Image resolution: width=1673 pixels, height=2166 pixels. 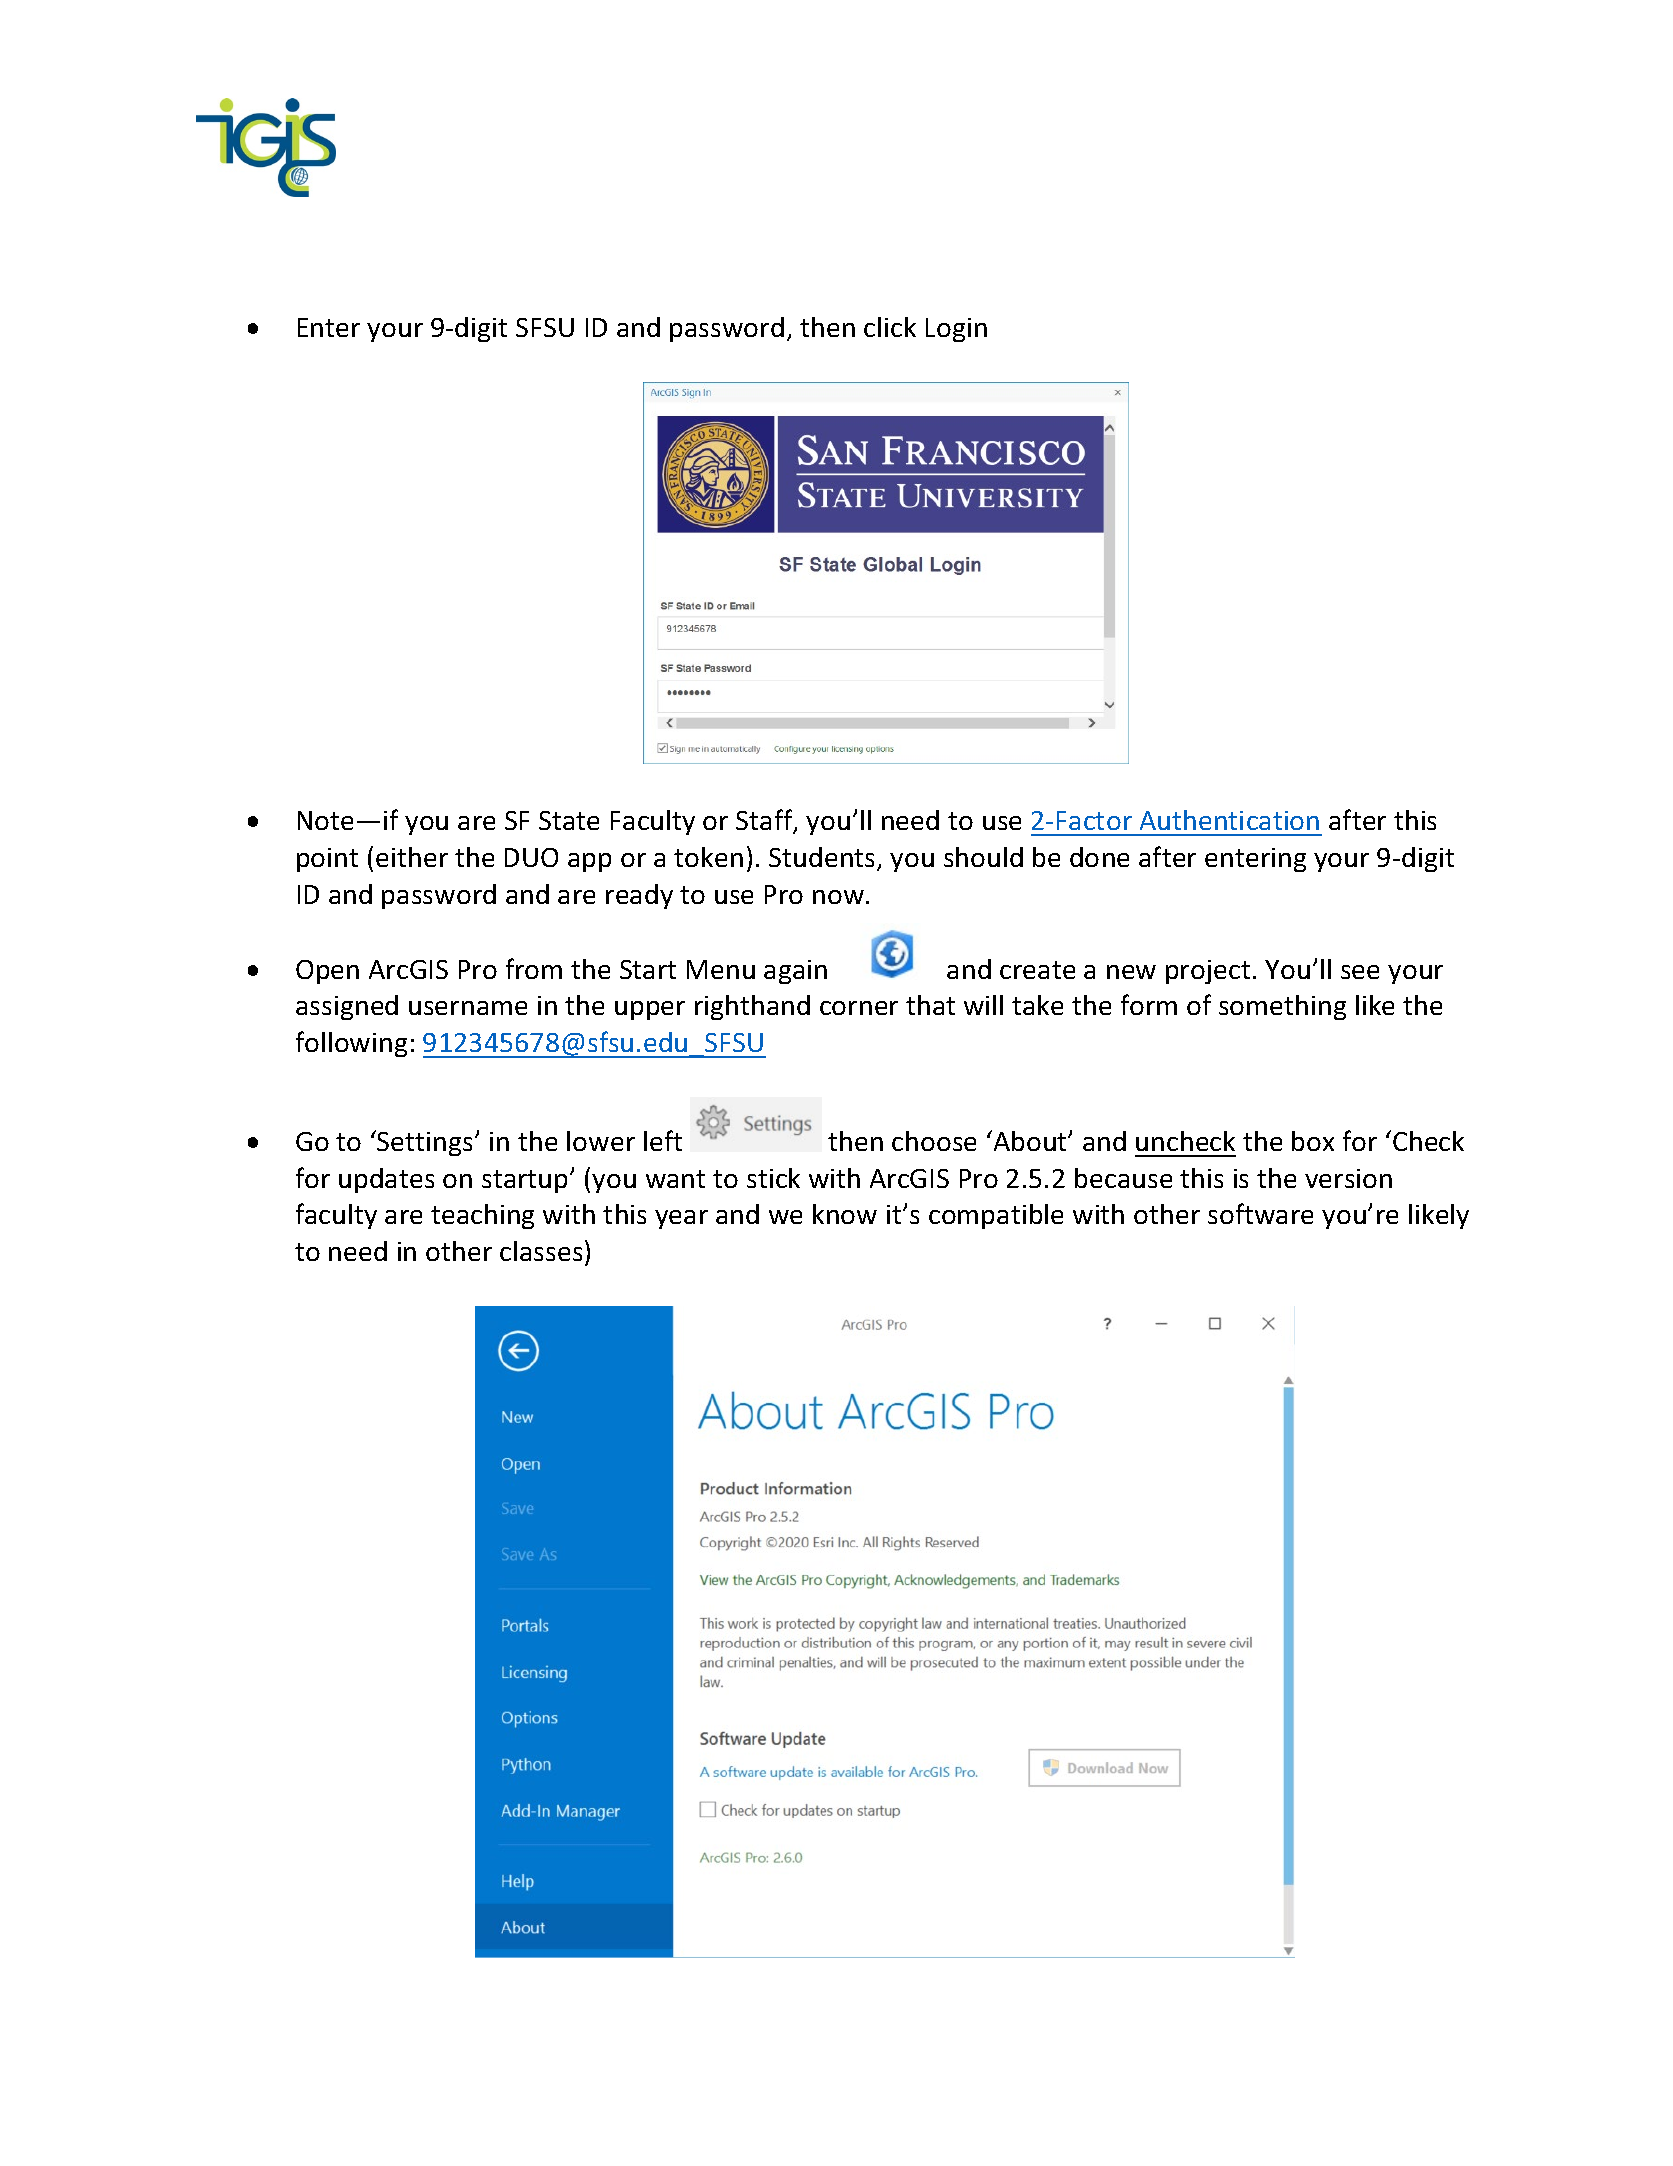 What do you see at coordinates (569, 820) in the screenshot?
I see `State` at bounding box center [569, 820].
